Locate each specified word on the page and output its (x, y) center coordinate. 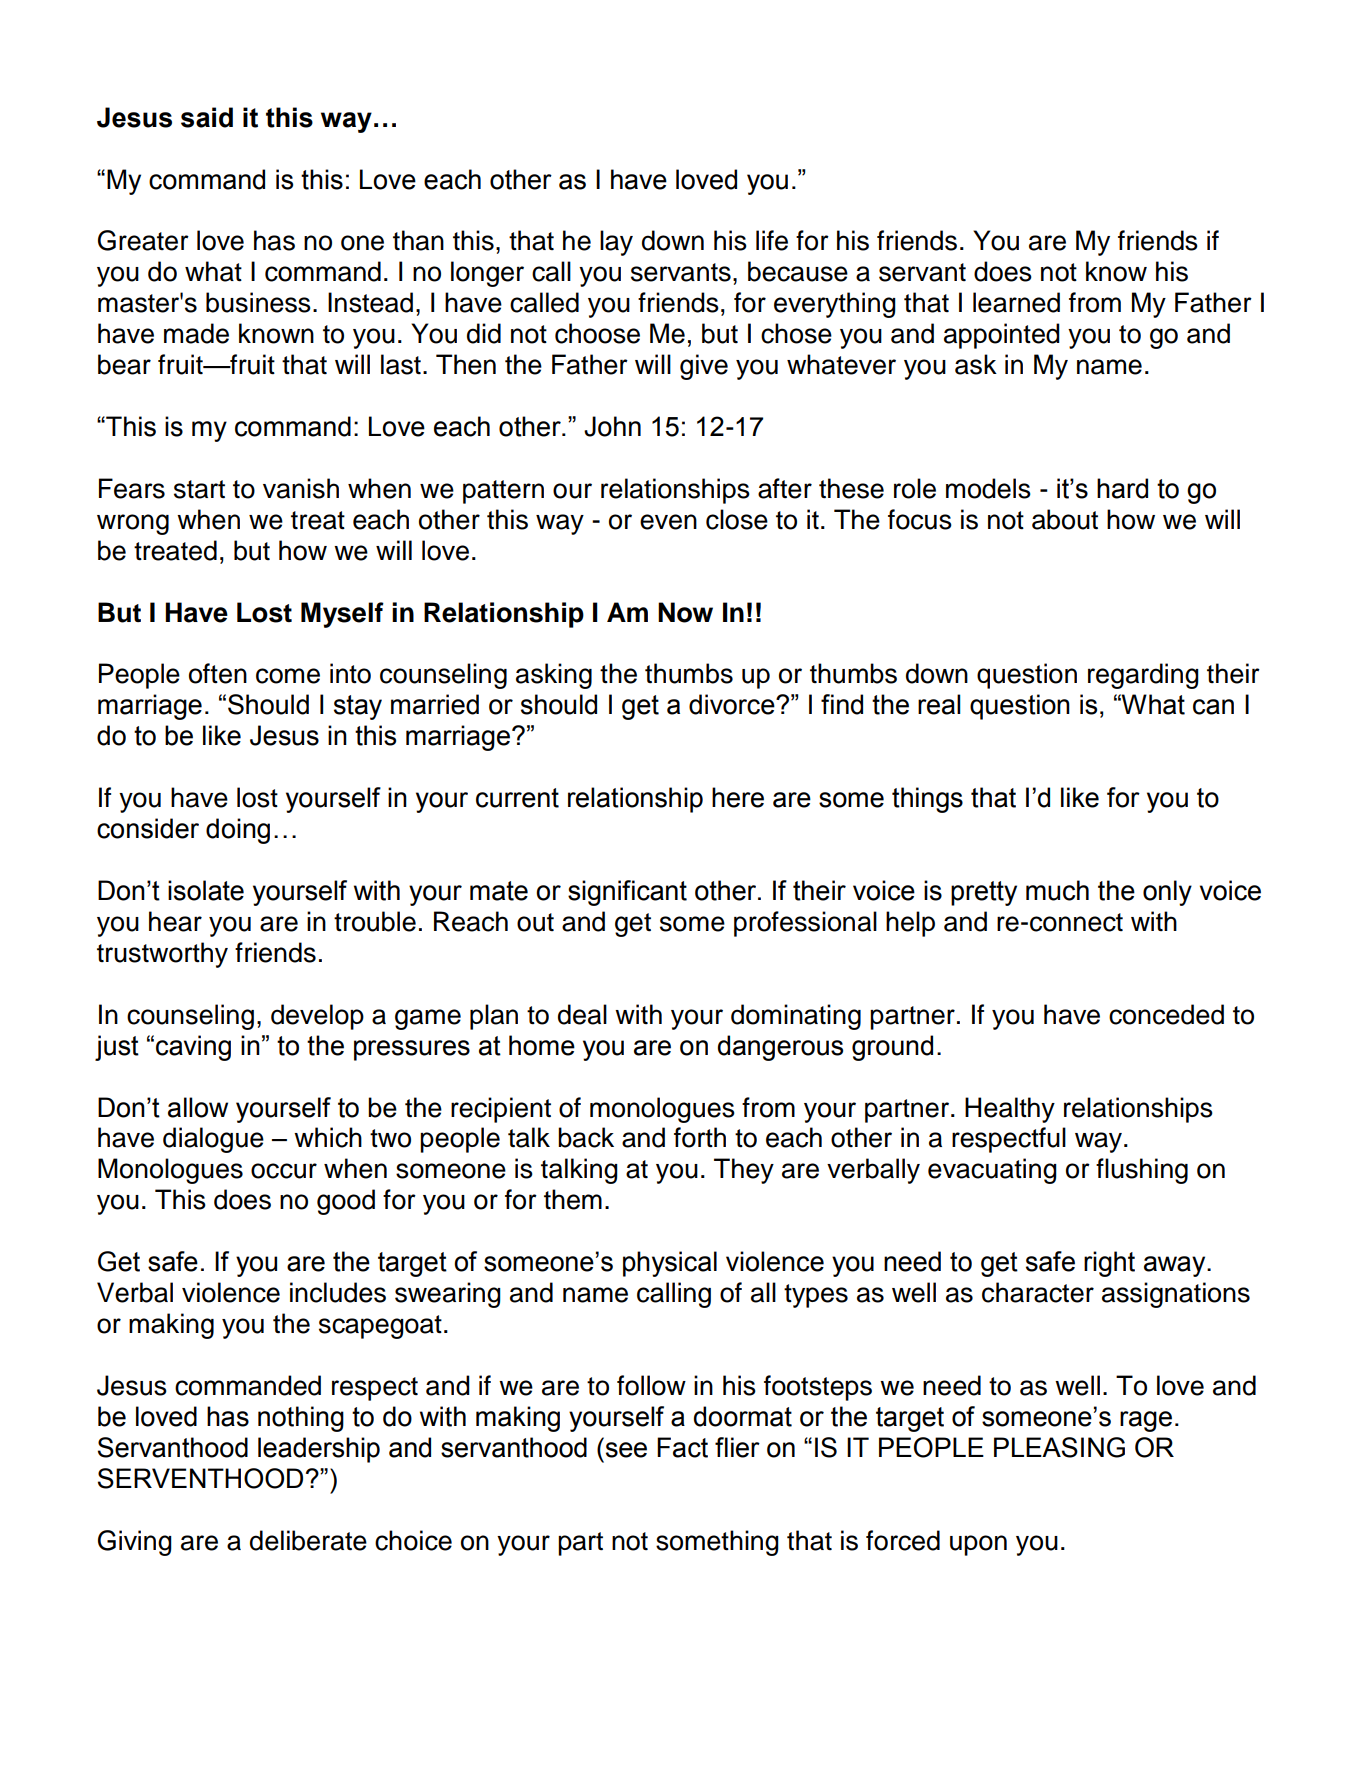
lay (616, 243)
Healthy (1010, 1110)
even (668, 522)
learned (1016, 302)
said (207, 117)
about (1065, 519)
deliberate (308, 1540)
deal (582, 1014)
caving (193, 1048)
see (626, 1450)
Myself (342, 615)
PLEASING (1059, 1447)
